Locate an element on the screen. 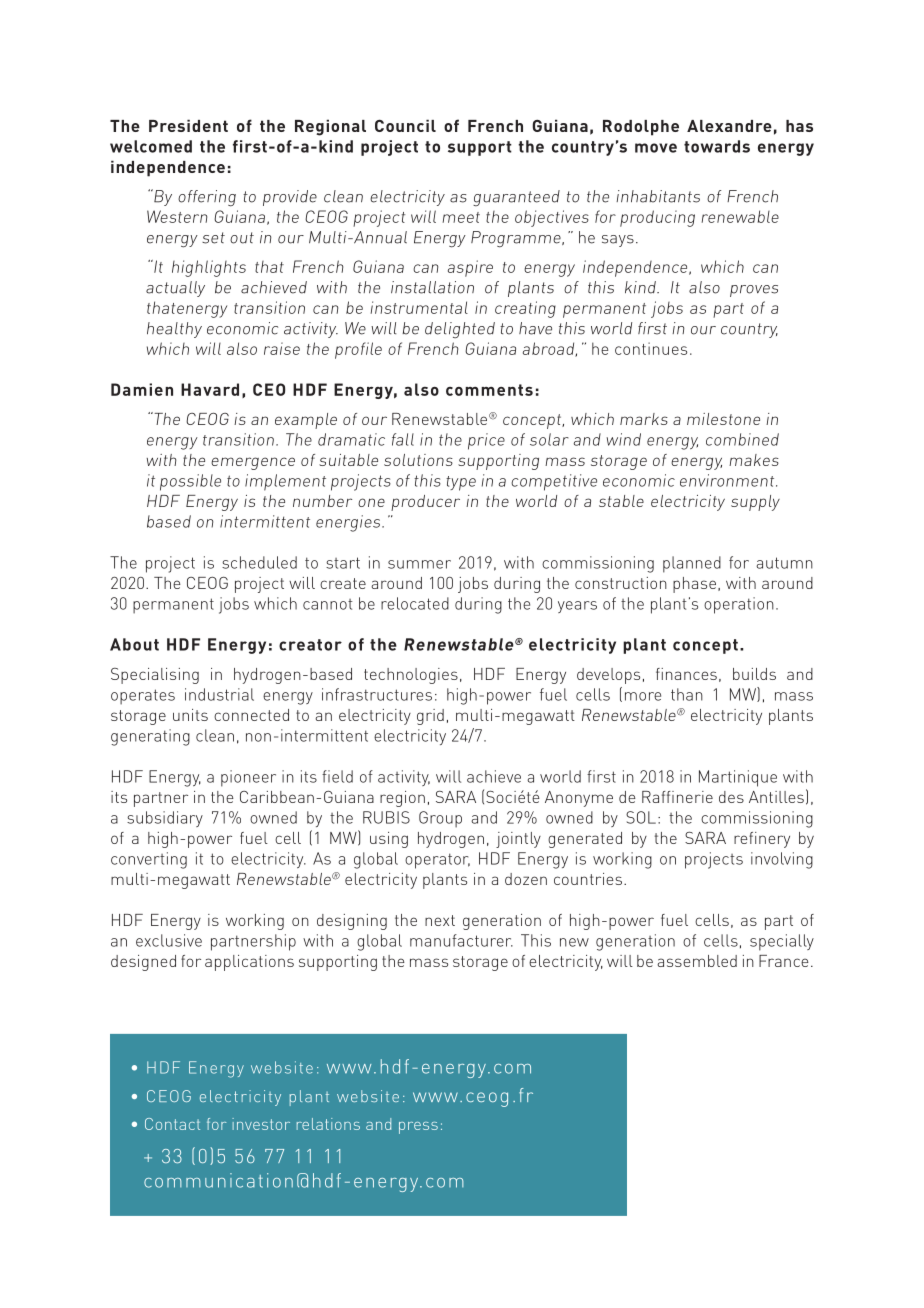 The image size is (924, 1308). planned is located at coordinates (692, 564).
